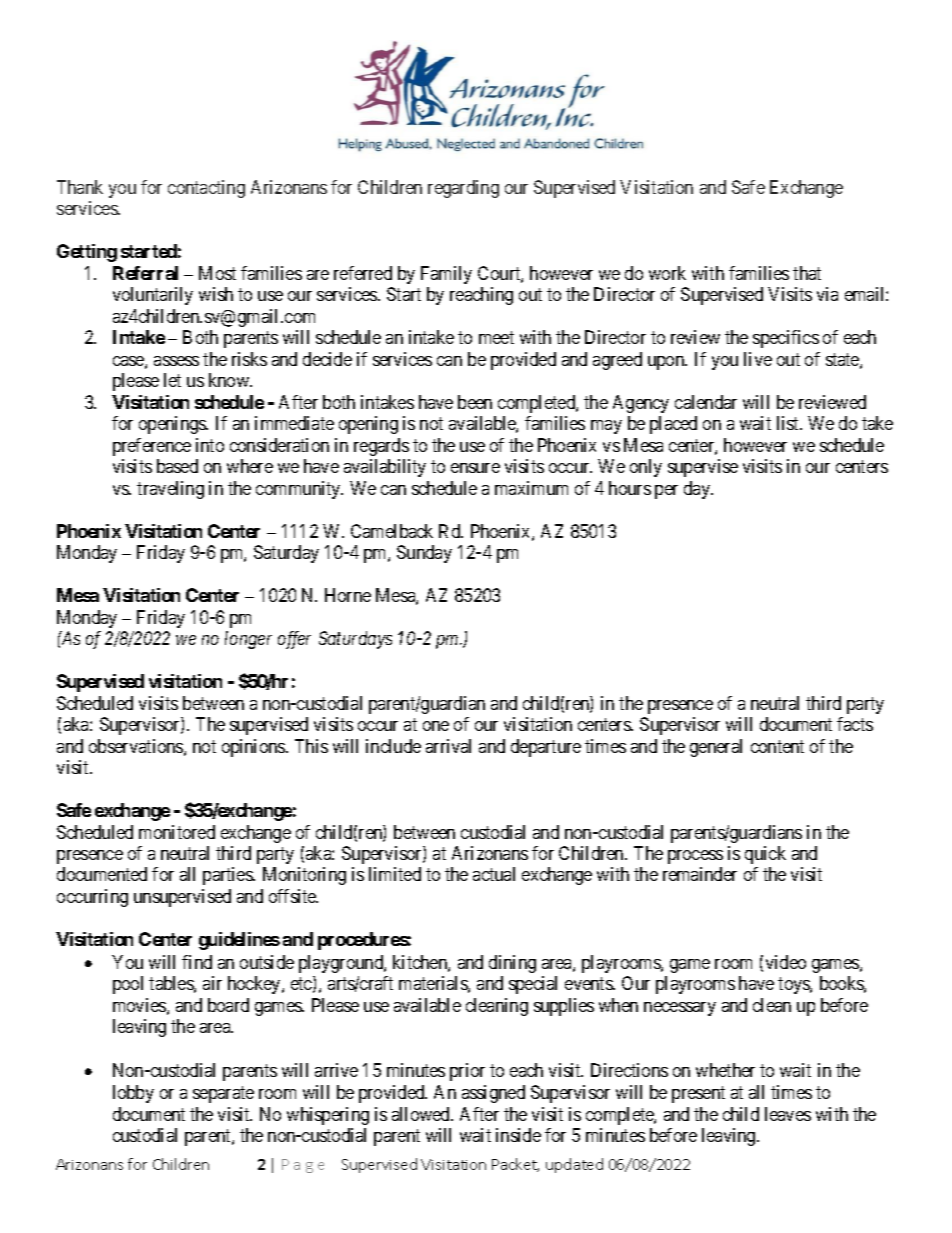  What do you see at coordinates (518, 1135) in the screenshot?
I see `inside` at bounding box center [518, 1135].
